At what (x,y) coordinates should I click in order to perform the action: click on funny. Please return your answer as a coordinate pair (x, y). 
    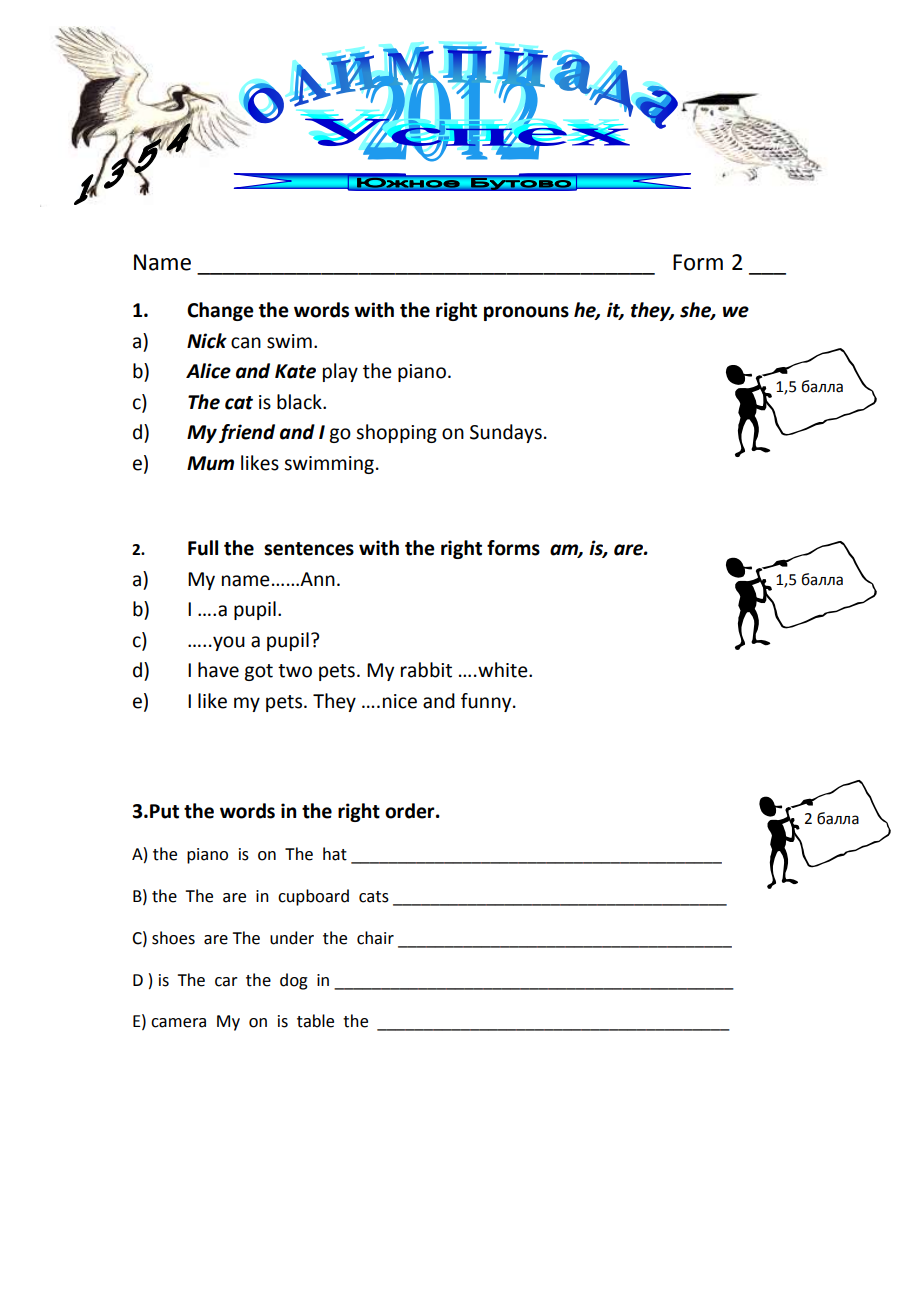
    Looking at the image, I should click on (487, 702).
